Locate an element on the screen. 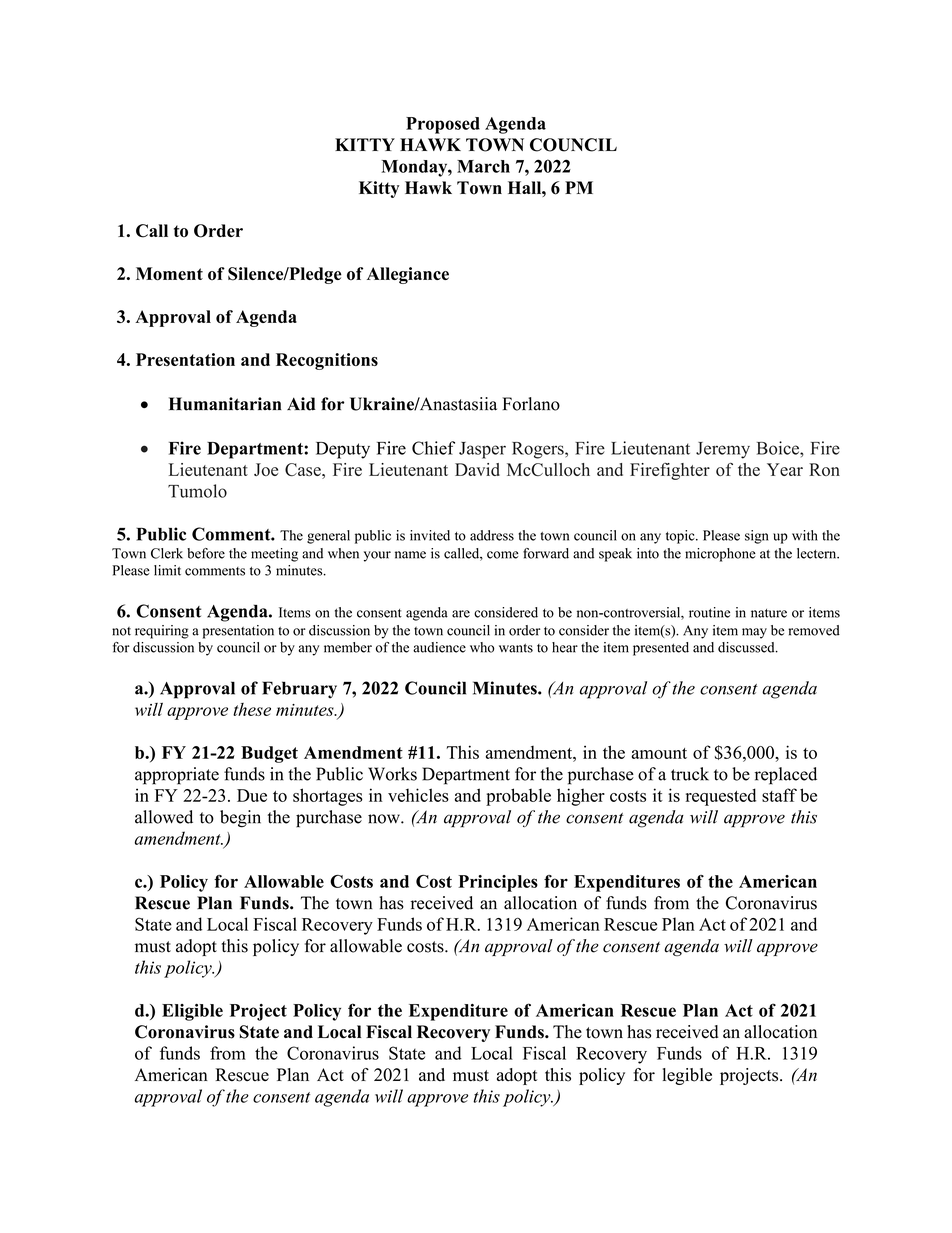 The height and width of the screenshot is (1233, 952). Jasper is located at coordinates (482, 450).
